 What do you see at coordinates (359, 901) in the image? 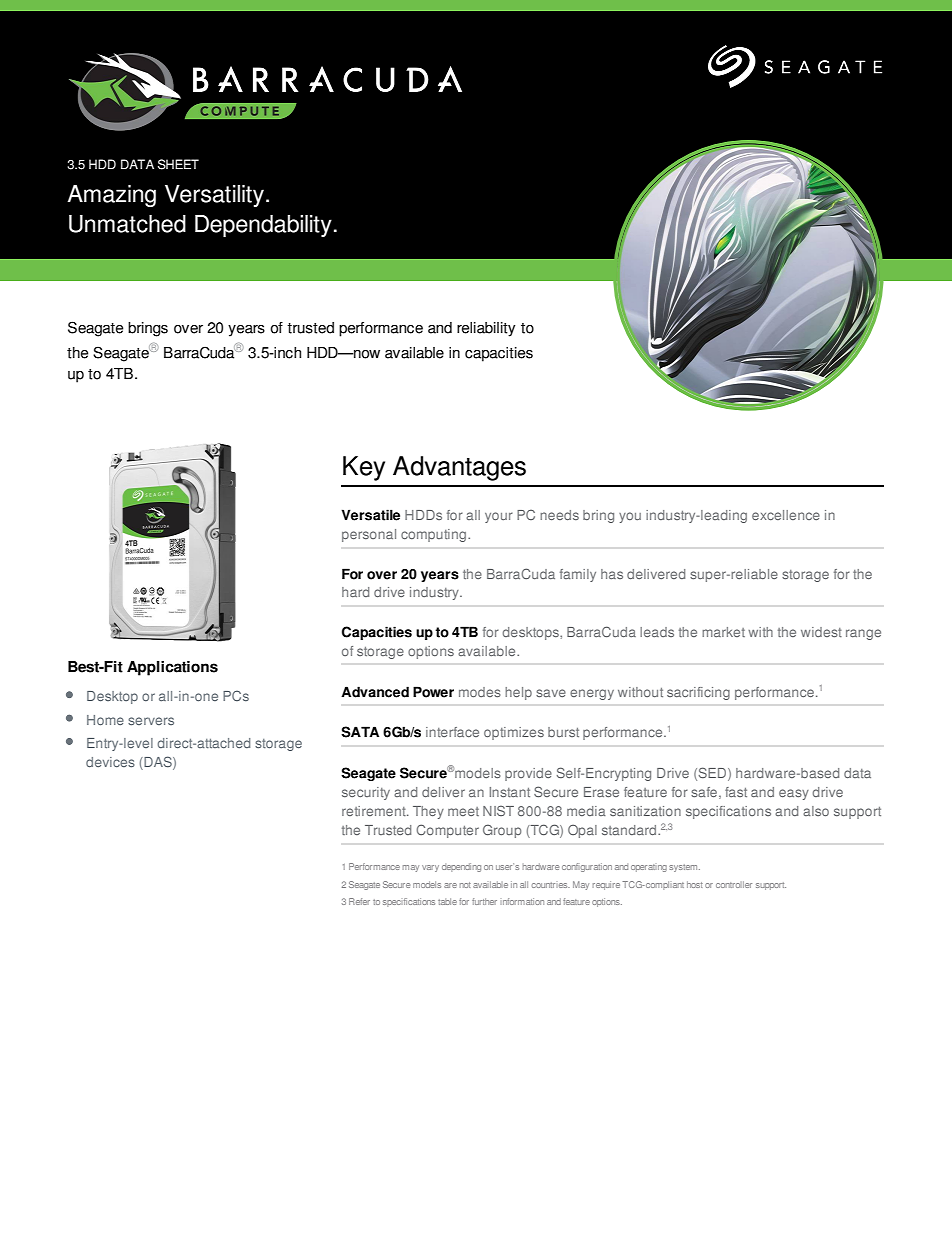
I see `Refer` at bounding box center [359, 901].
